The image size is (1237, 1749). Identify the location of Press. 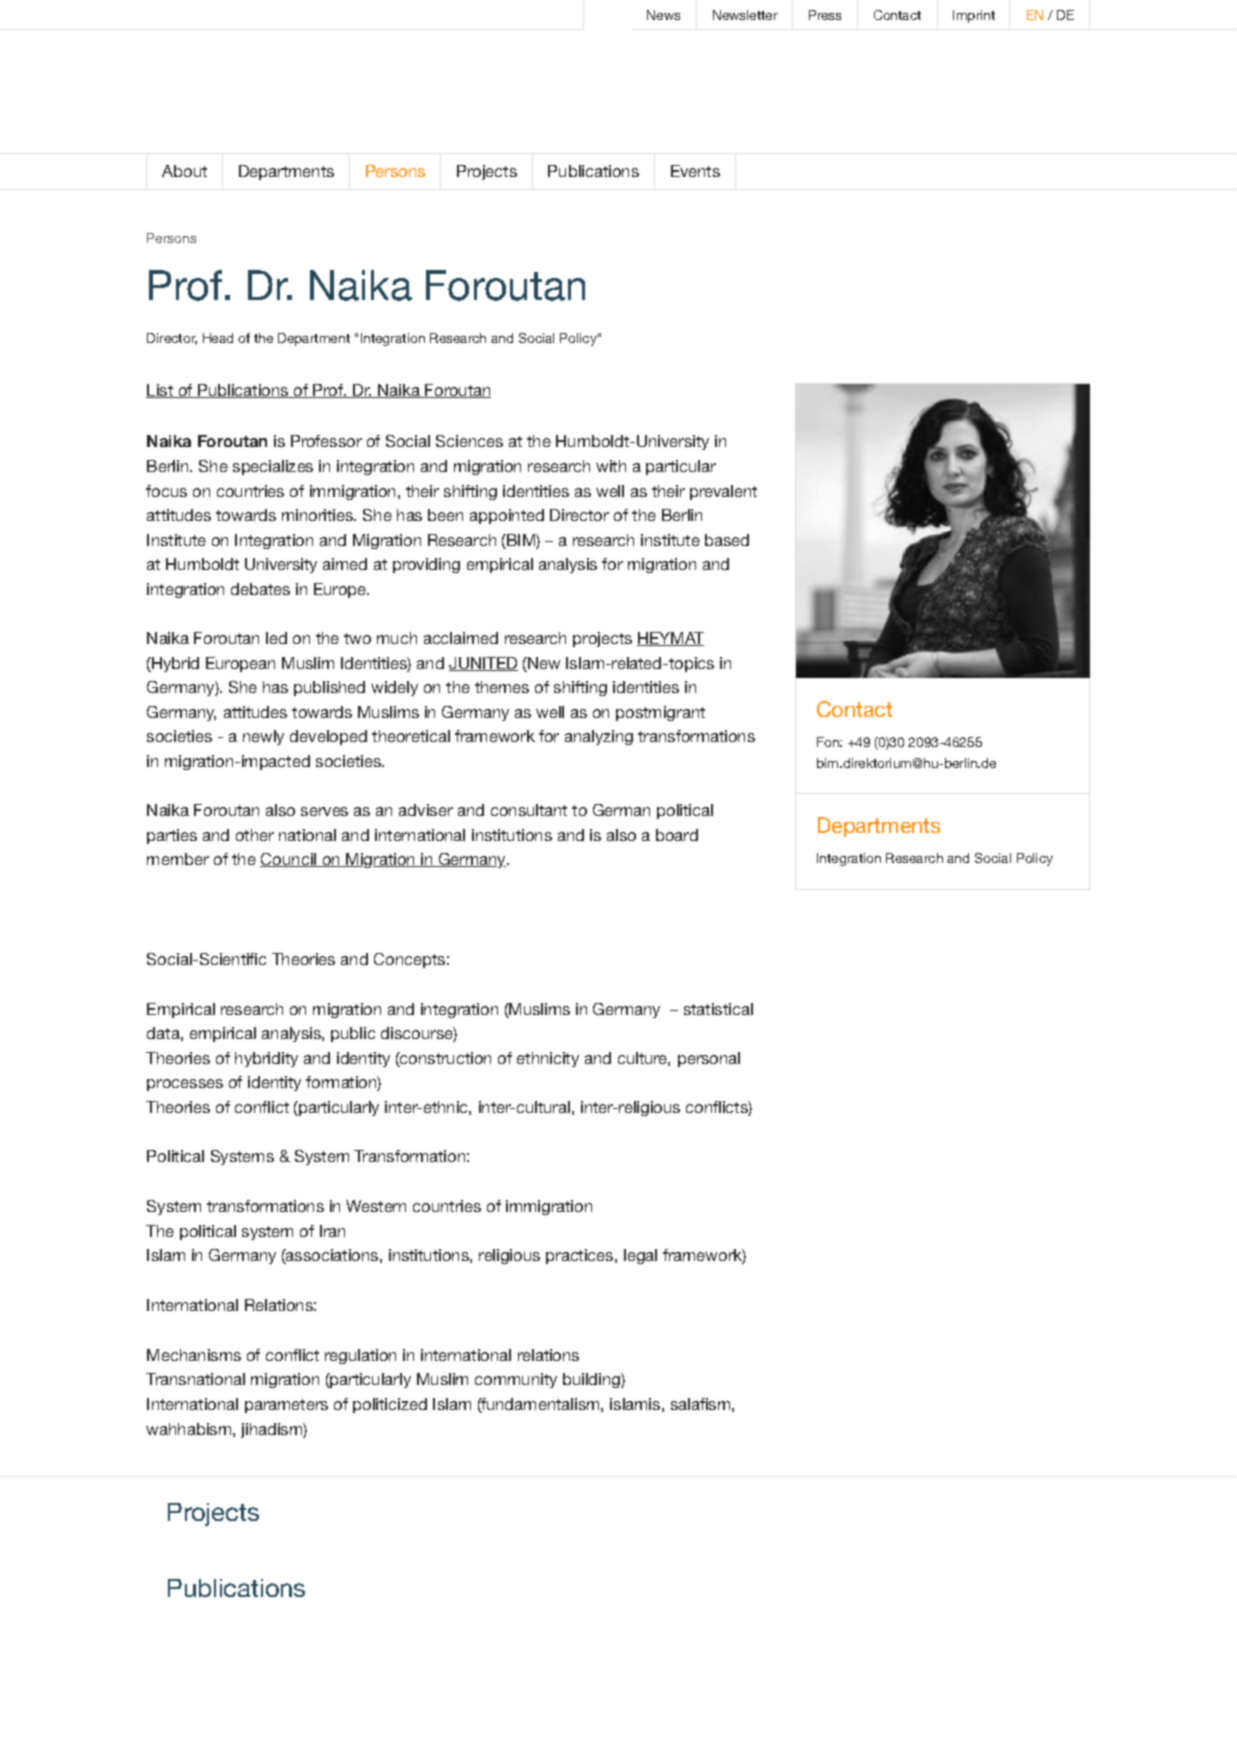
(825, 15).
